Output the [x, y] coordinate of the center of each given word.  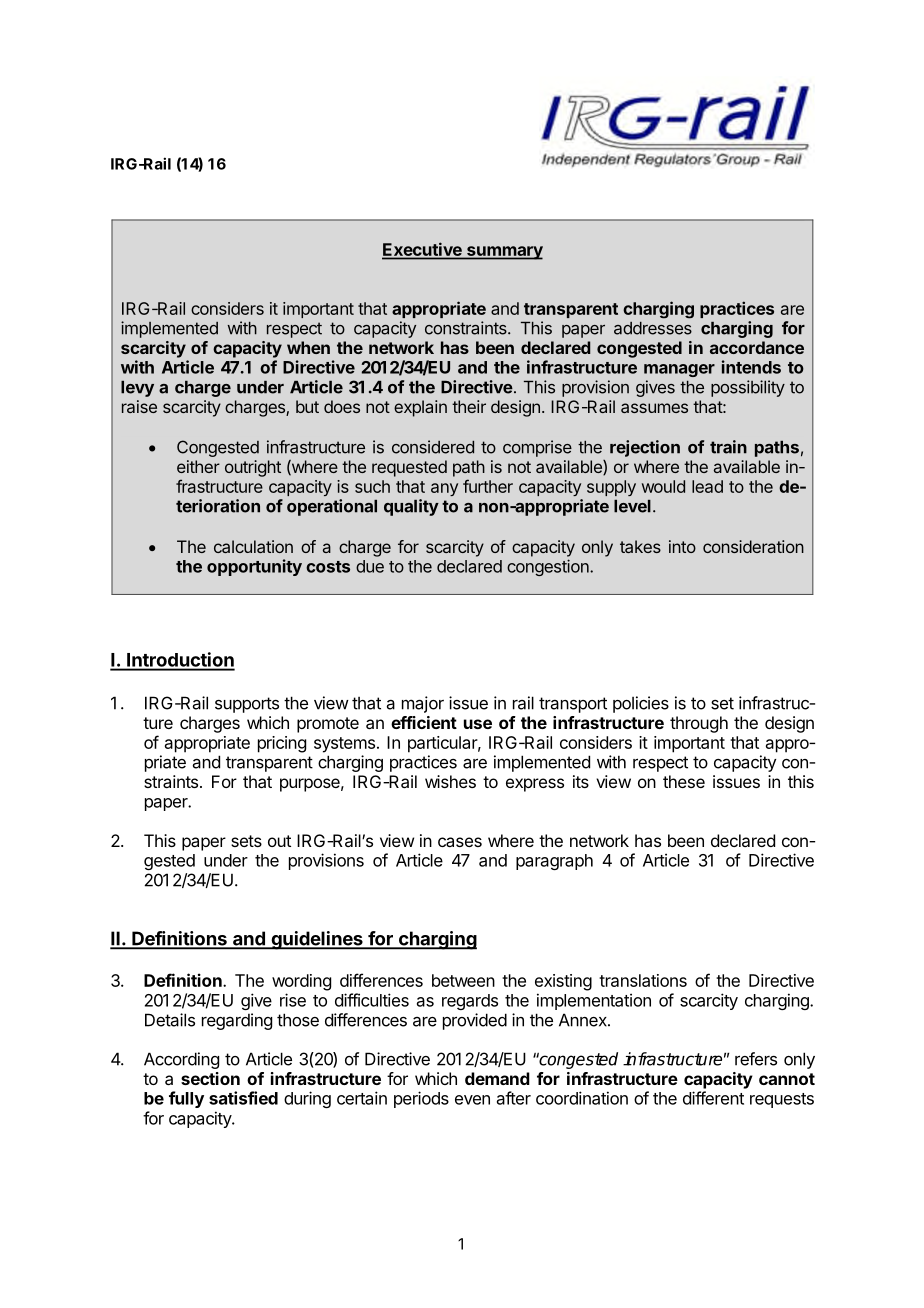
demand [497, 1078]
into [682, 546]
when [308, 347]
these [684, 781]
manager [679, 370]
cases [460, 842]
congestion [549, 567]
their [469, 406]
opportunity [254, 567]
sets [246, 841]
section [210, 1078]
